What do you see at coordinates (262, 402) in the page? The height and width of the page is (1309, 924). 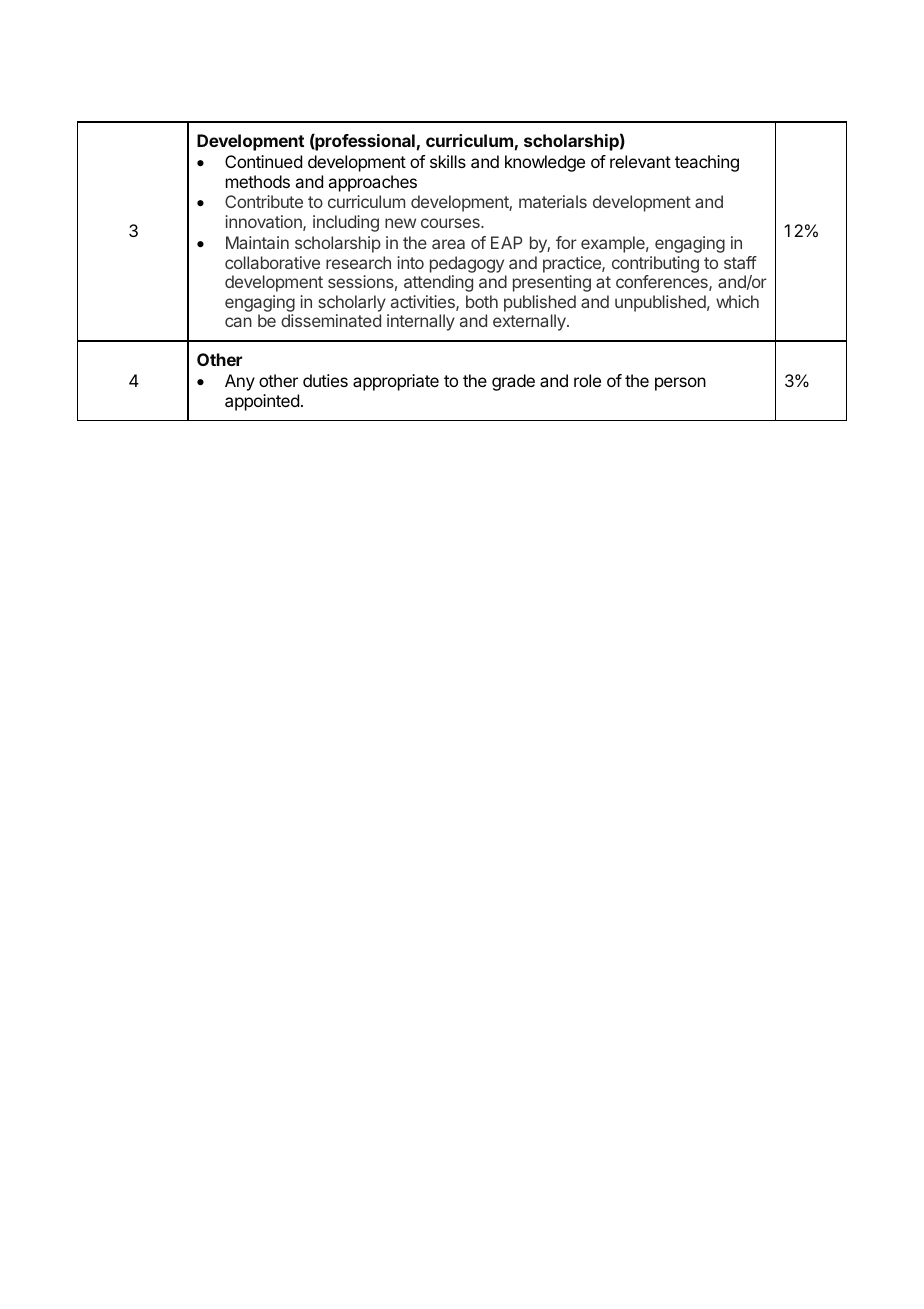 I see `appointed` at bounding box center [262, 402].
